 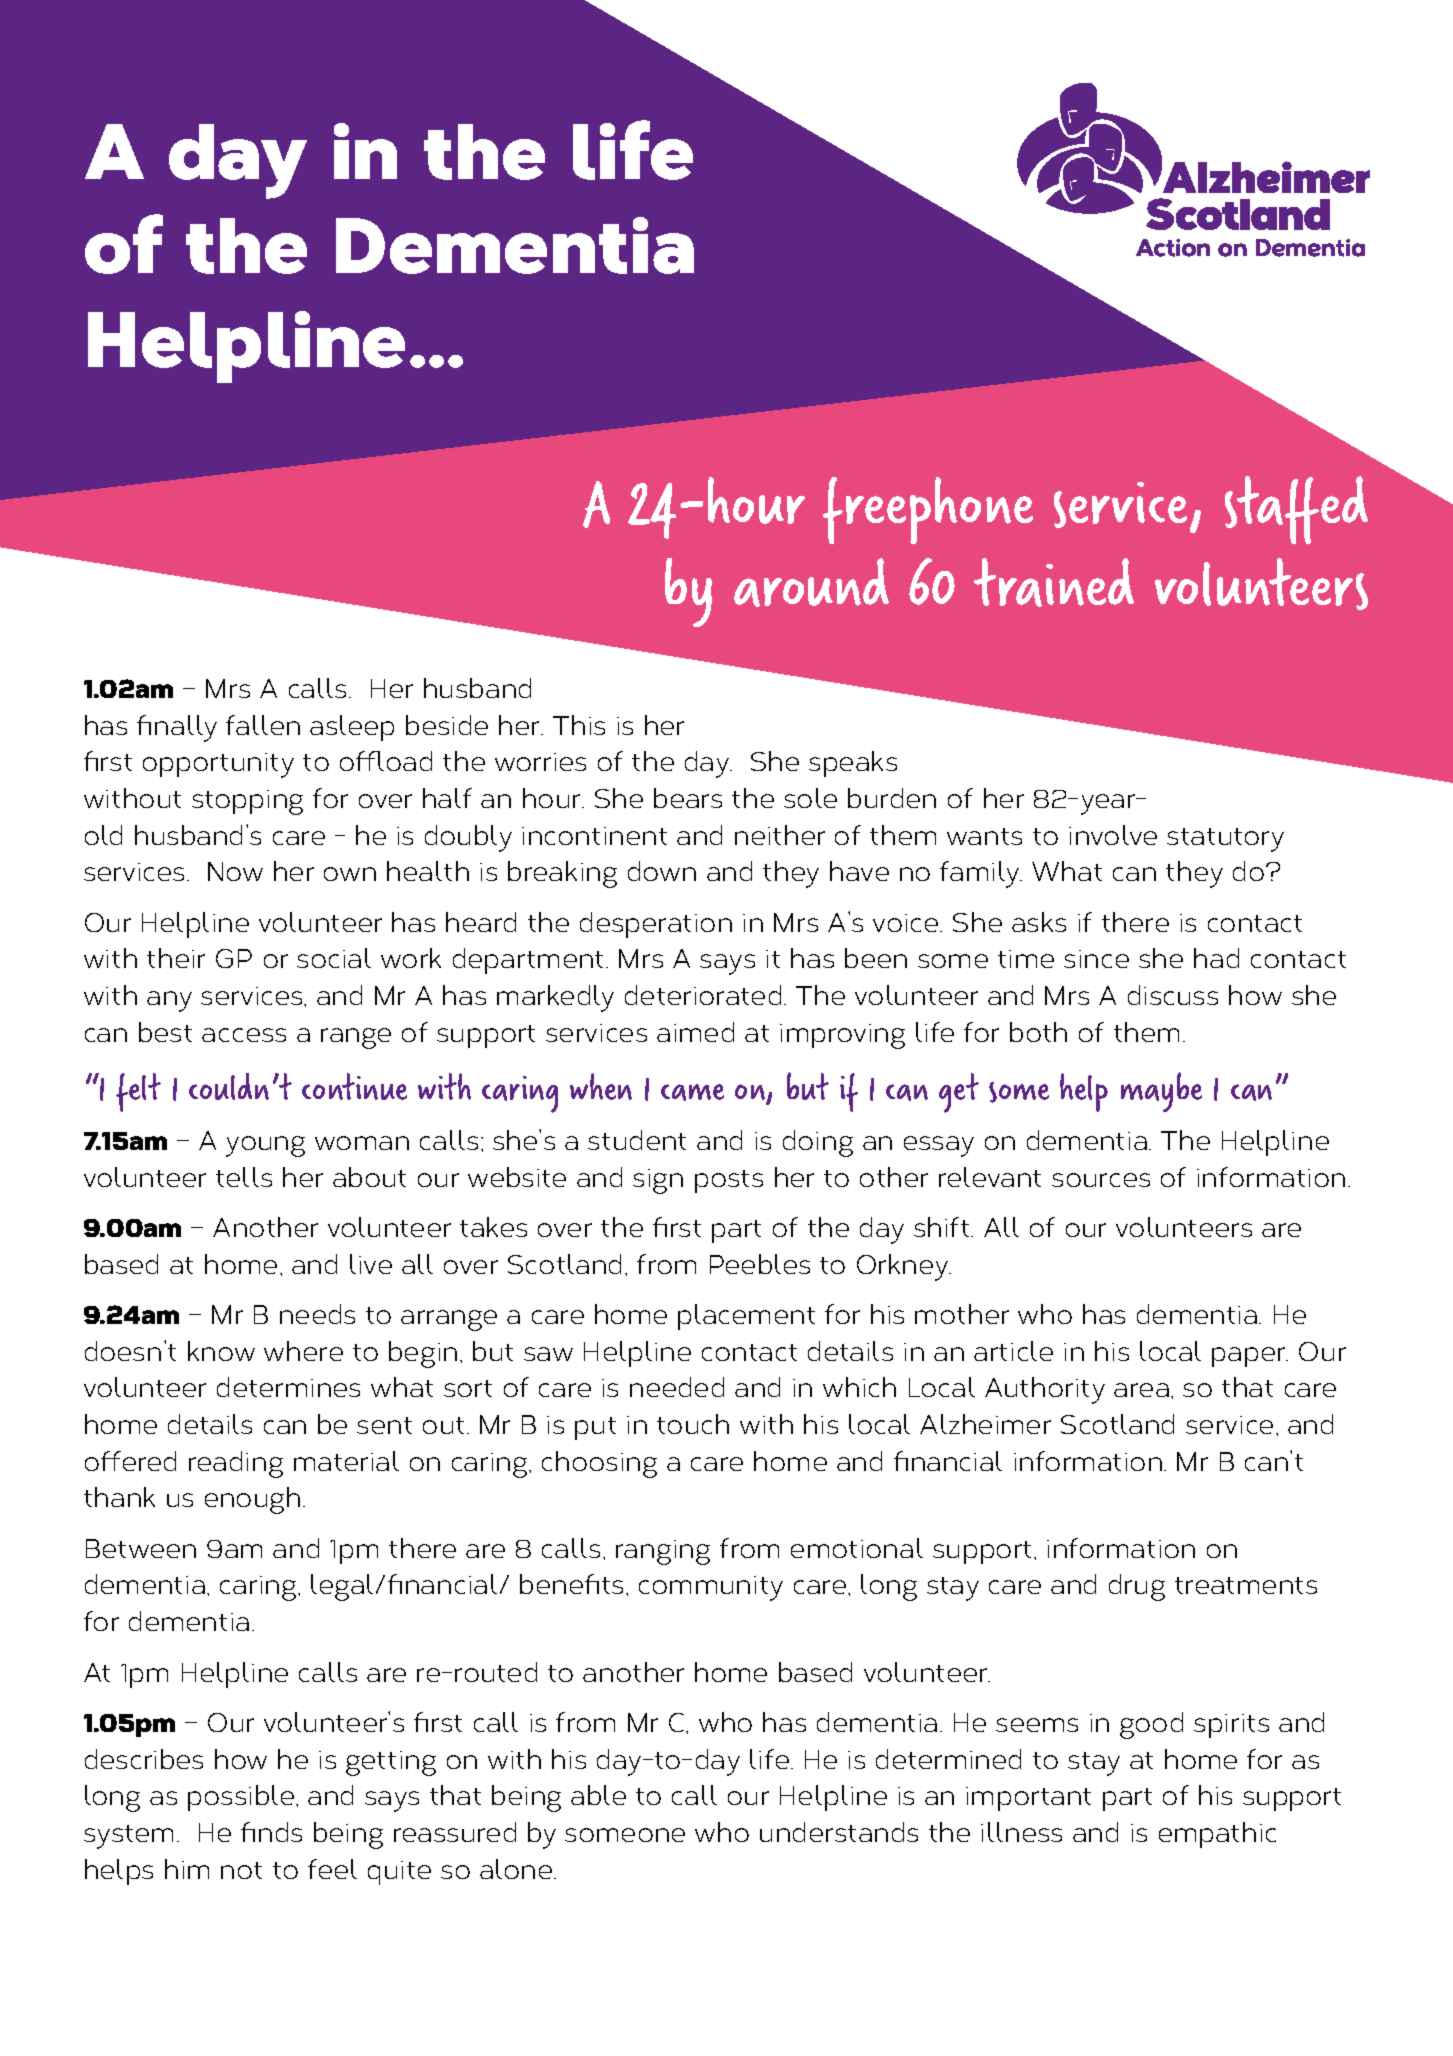 I want to click on sources, so click(x=1101, y=1180).
